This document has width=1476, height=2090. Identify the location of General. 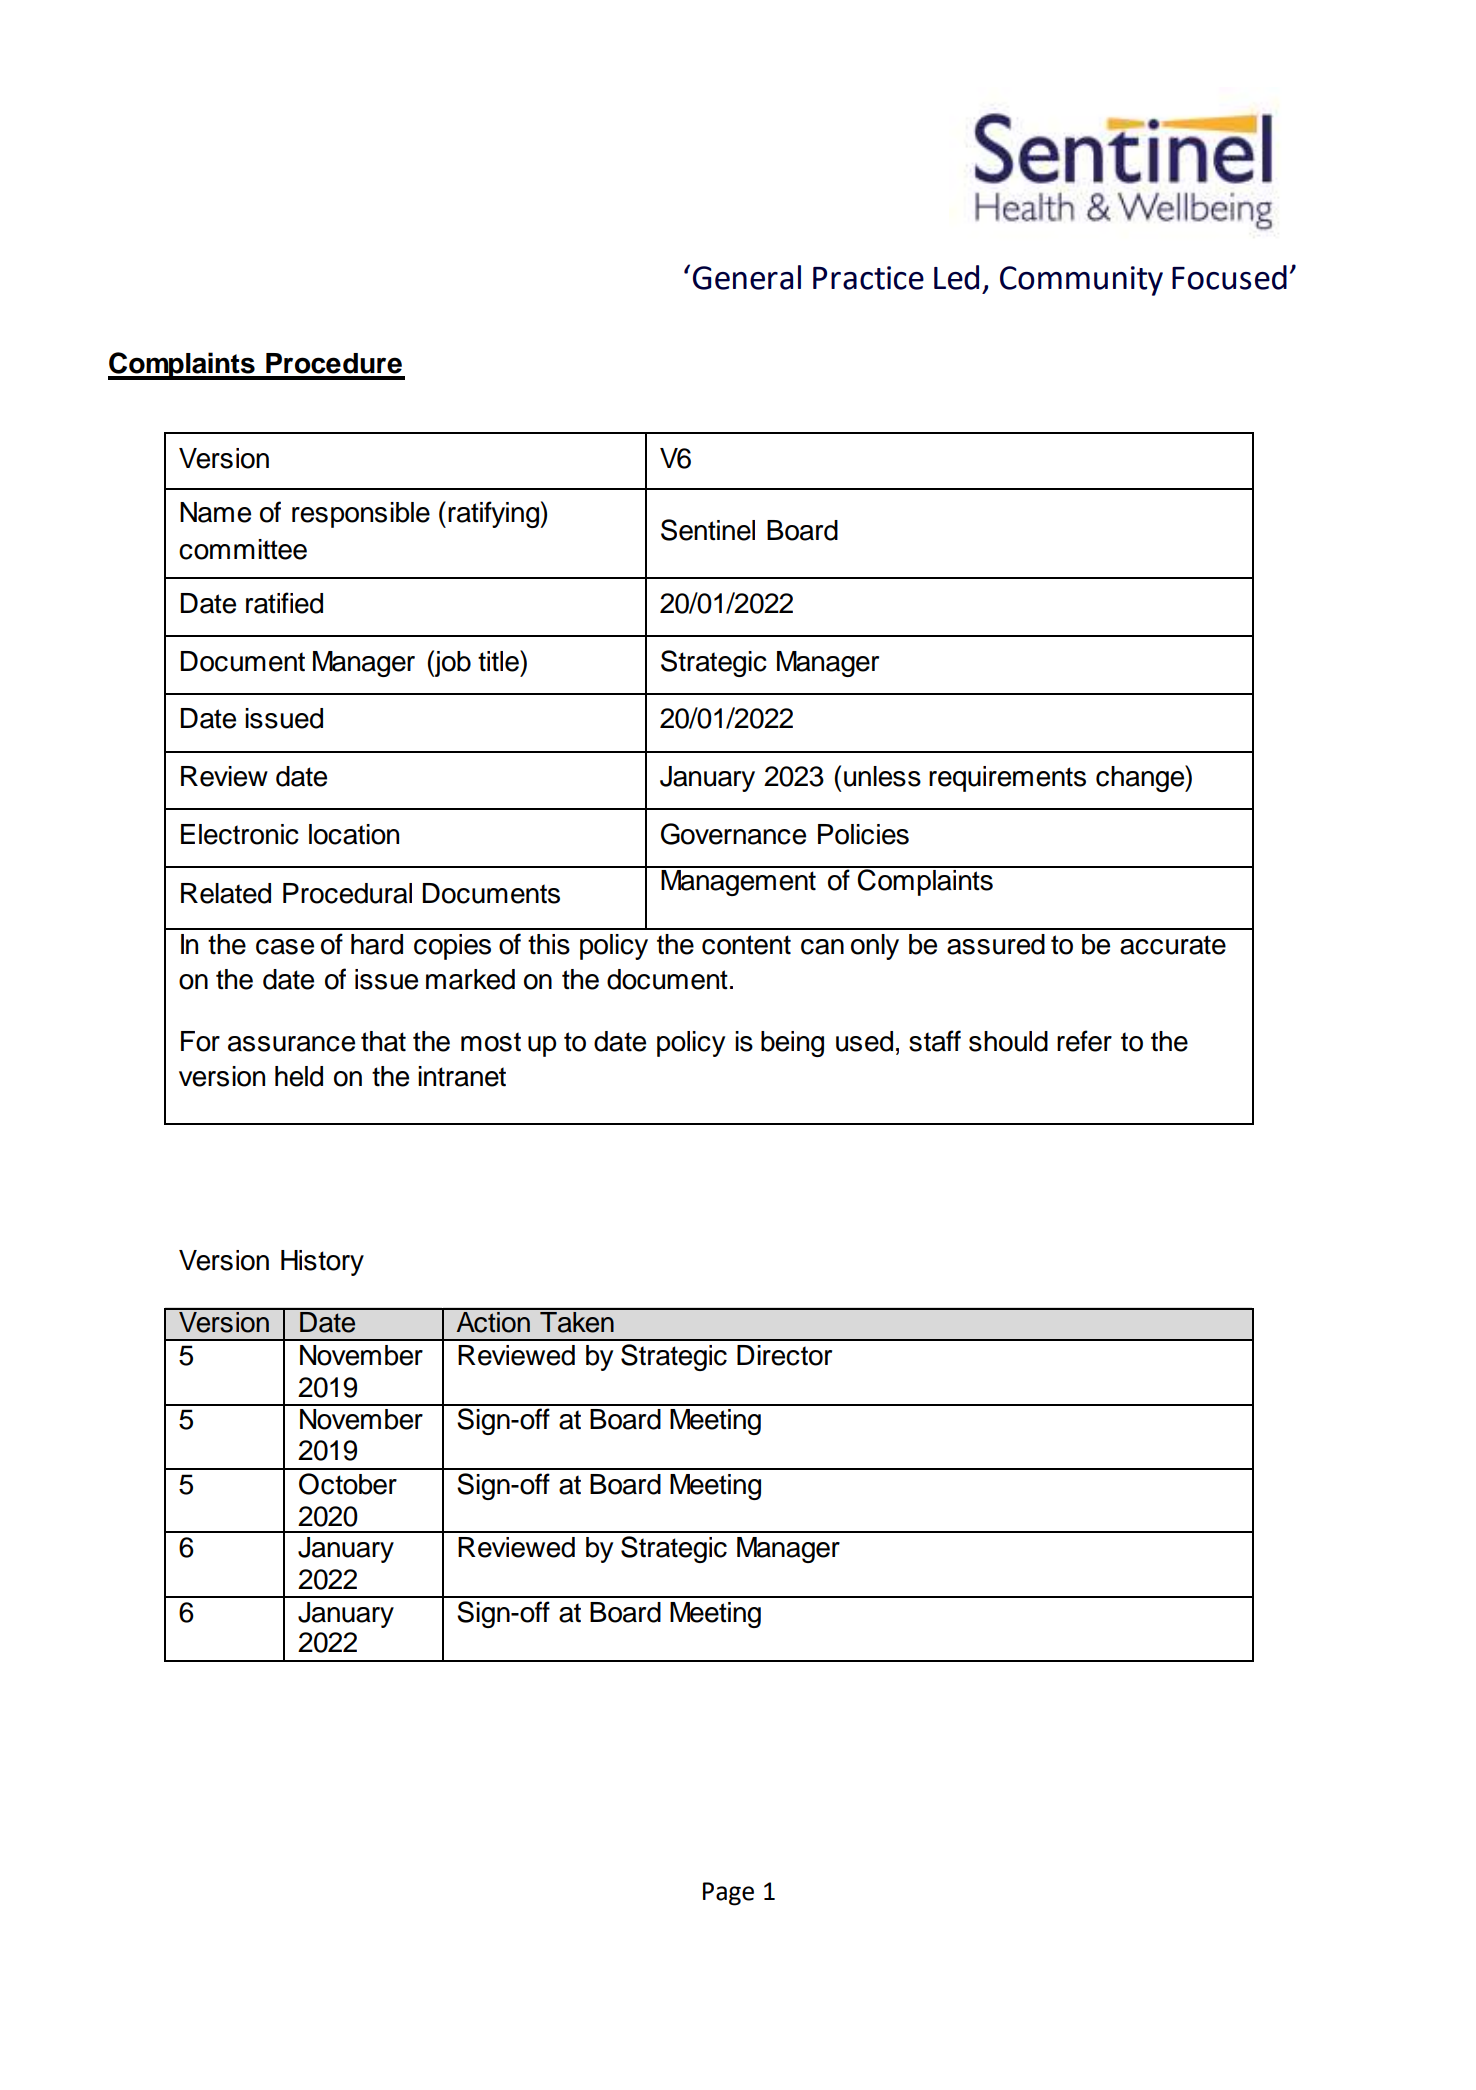
(747, 277).
